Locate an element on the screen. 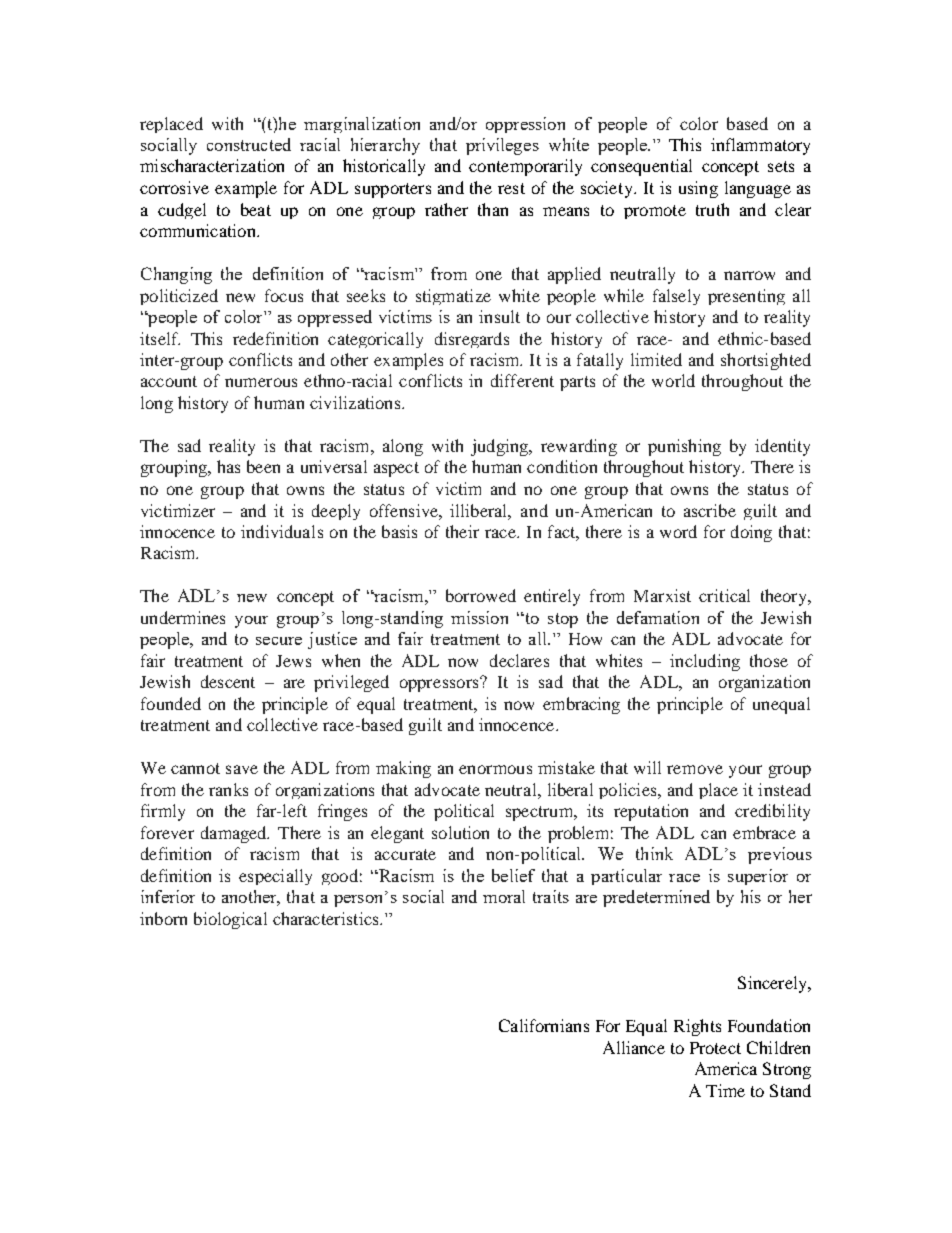 The width and height of the screenshot is (952, 1233). their is located at coordinates (462, 531).
